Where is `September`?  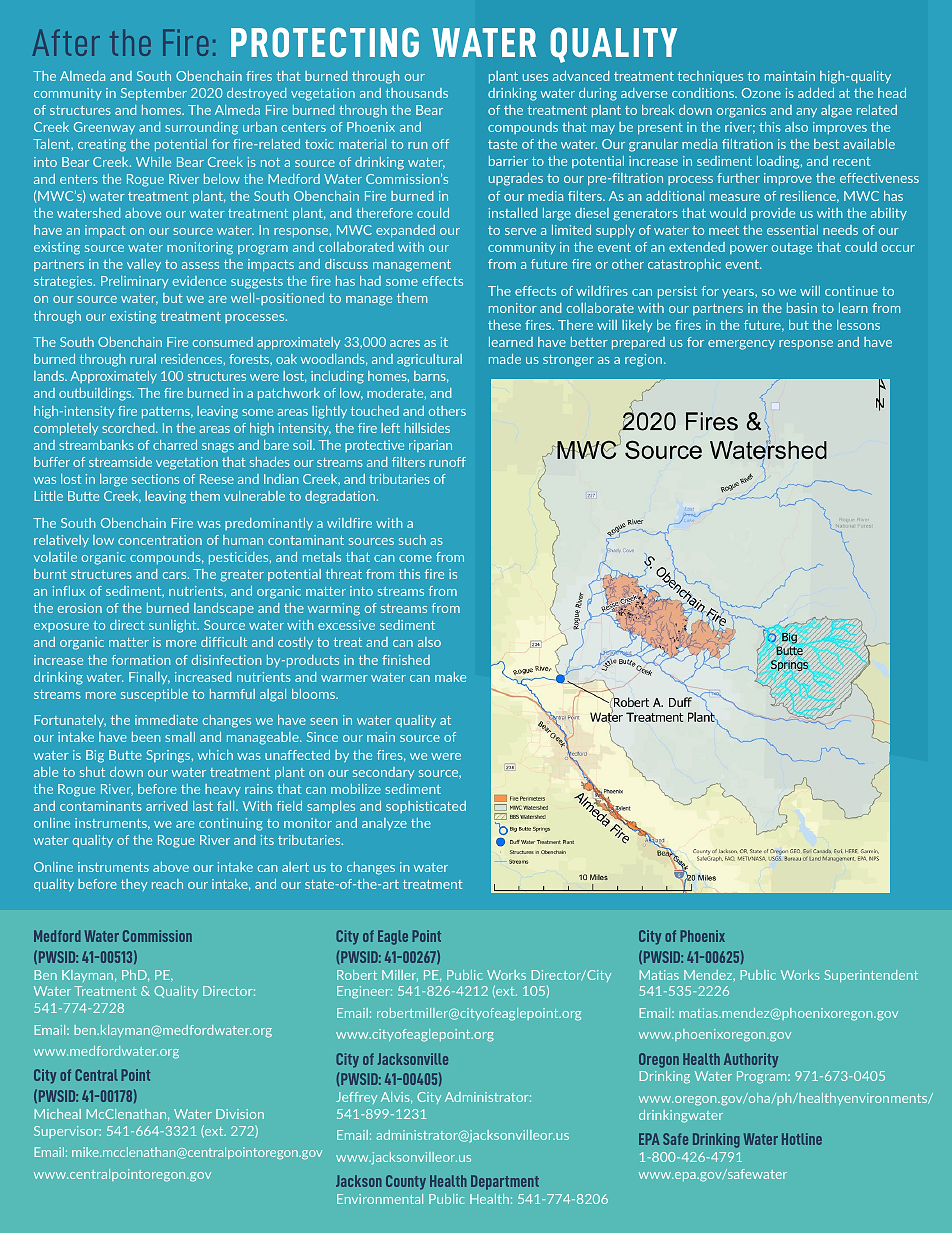 September is located at coordinates (154, 94).
